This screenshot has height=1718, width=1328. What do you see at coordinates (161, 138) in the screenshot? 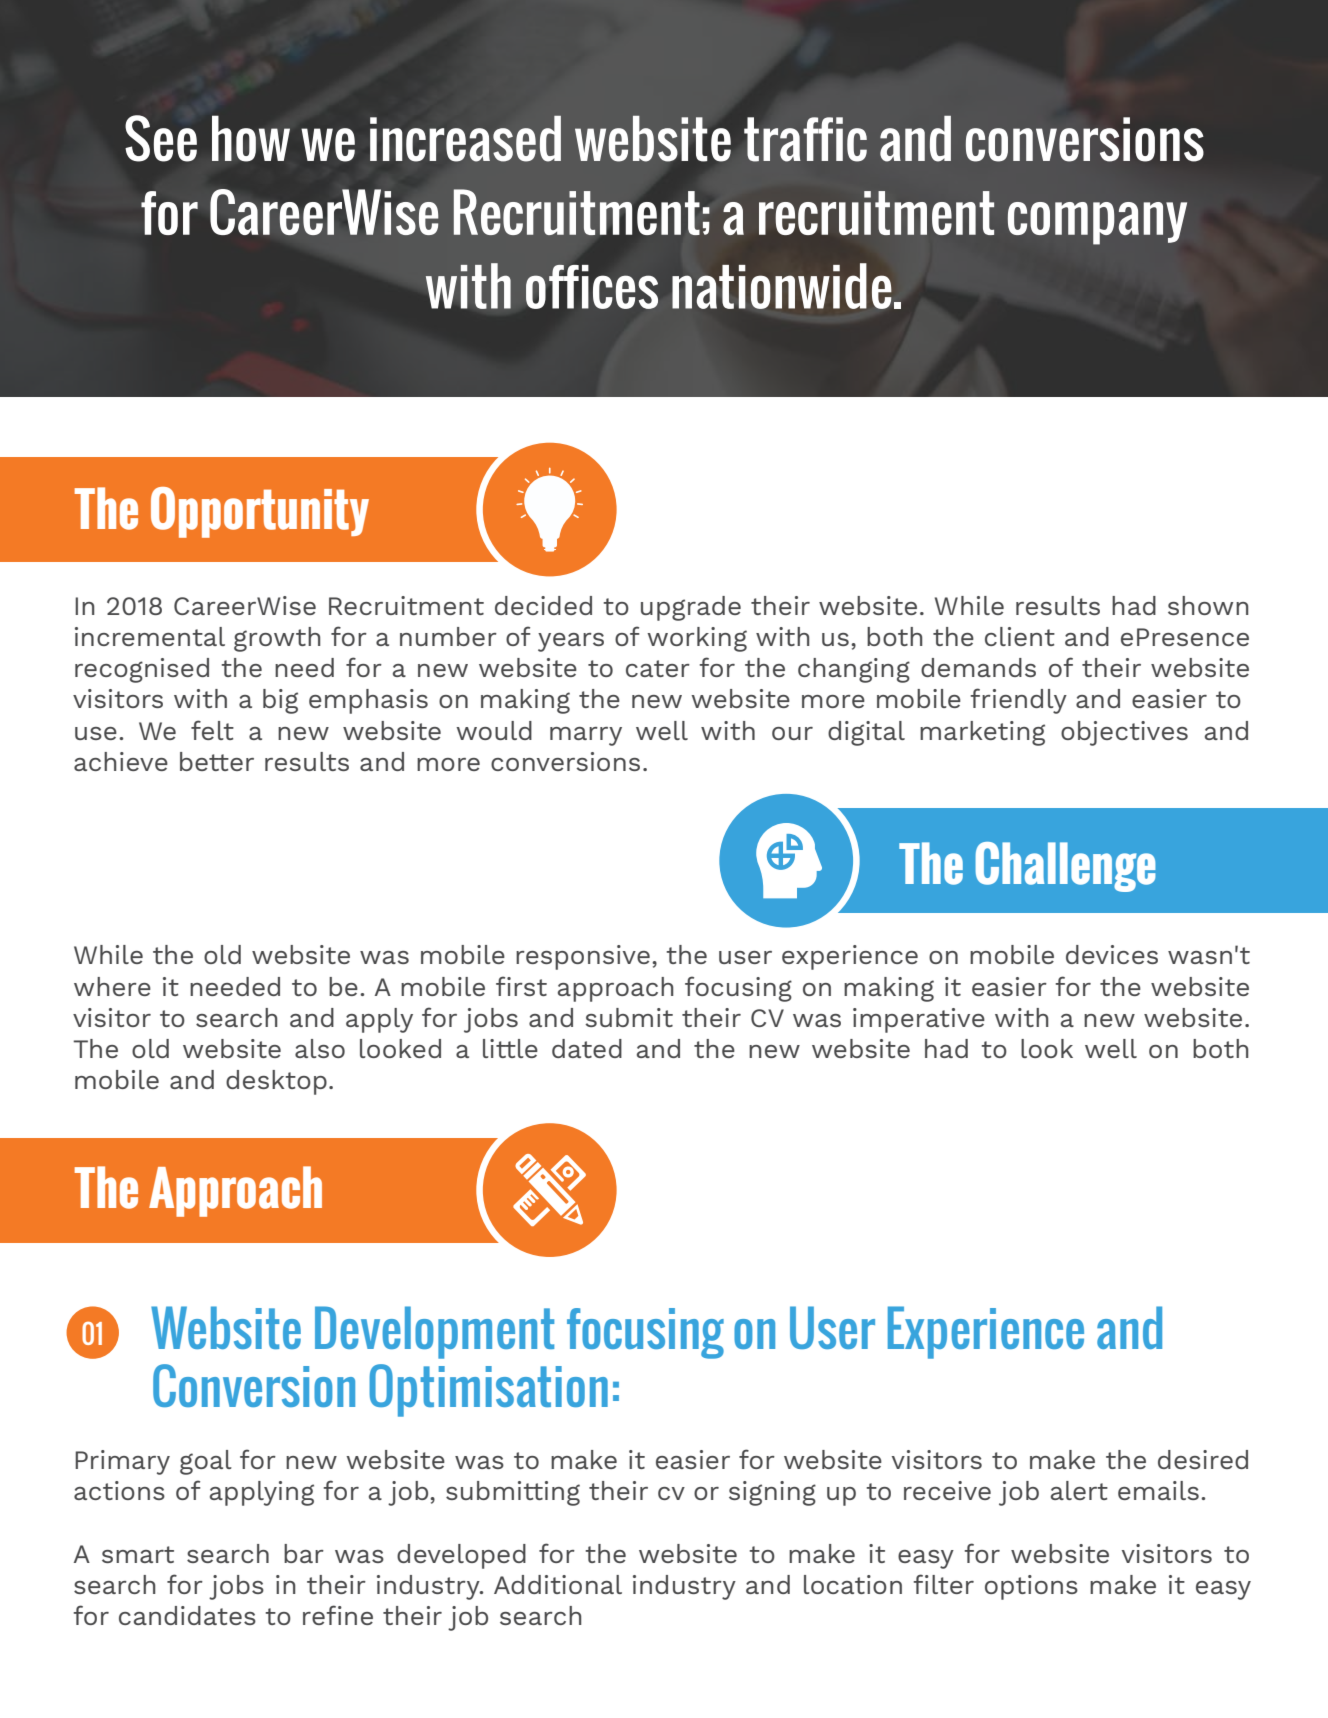
I see `See` at bounding box center [161, 138].
